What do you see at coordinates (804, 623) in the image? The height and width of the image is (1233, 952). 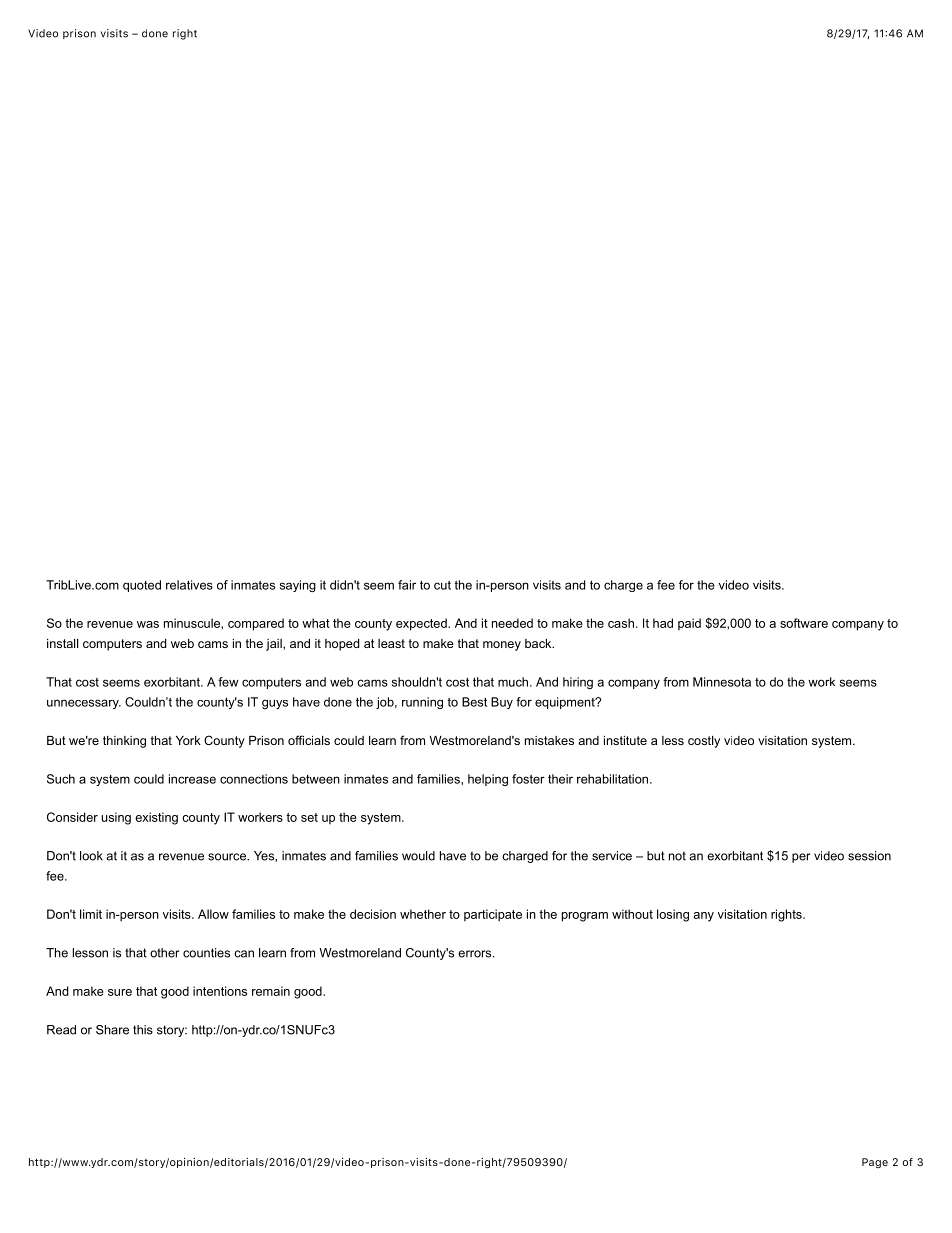 I see `software` at bounding box center [804, 623].
